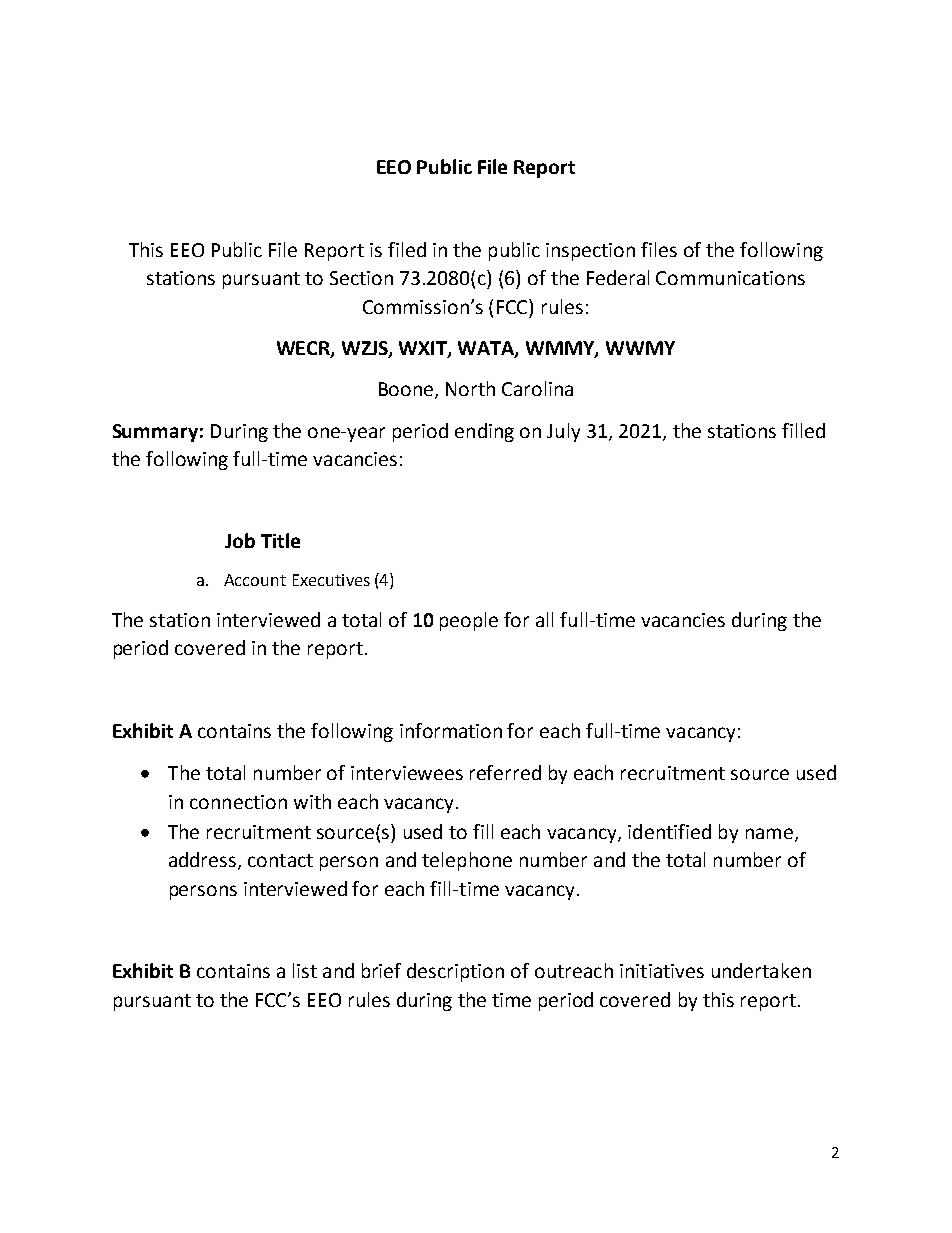  Describe the element at coordinates (469, 621) in the image. I see `people` at that location.
